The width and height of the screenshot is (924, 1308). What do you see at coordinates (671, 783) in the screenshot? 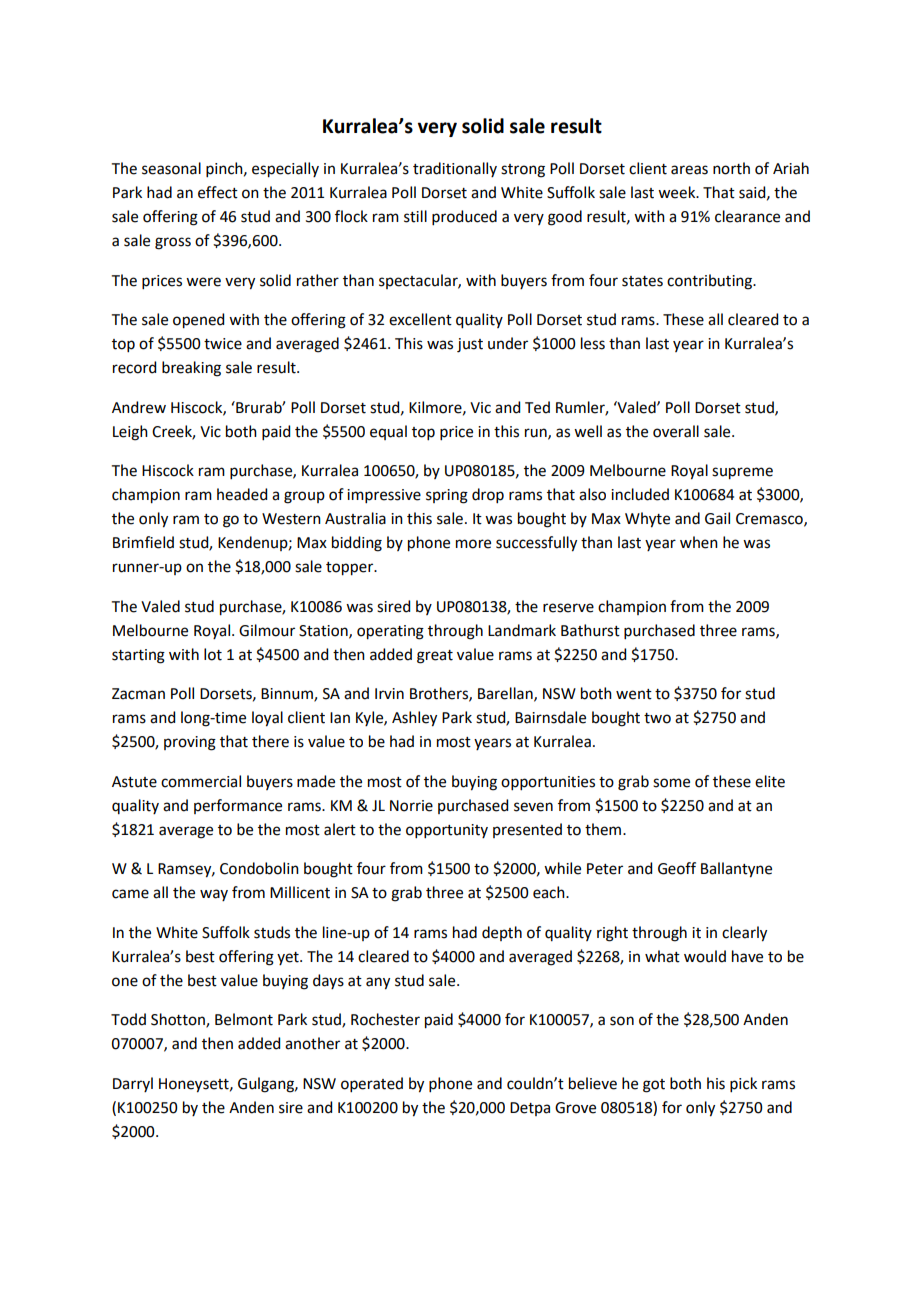
I see `some` at bounding box center [671, 783].
